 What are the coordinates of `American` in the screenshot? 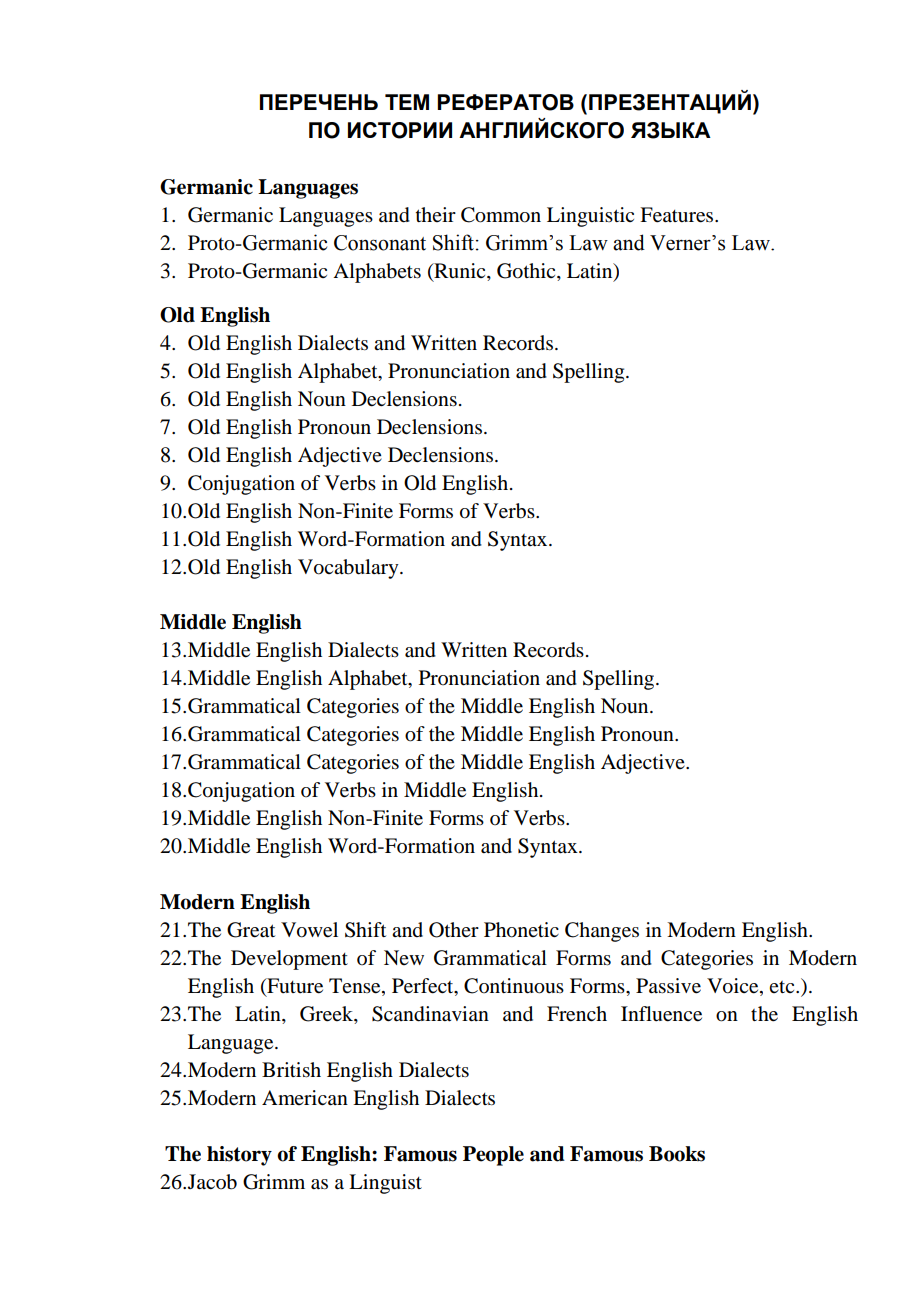 It's located at (305, 1097).
